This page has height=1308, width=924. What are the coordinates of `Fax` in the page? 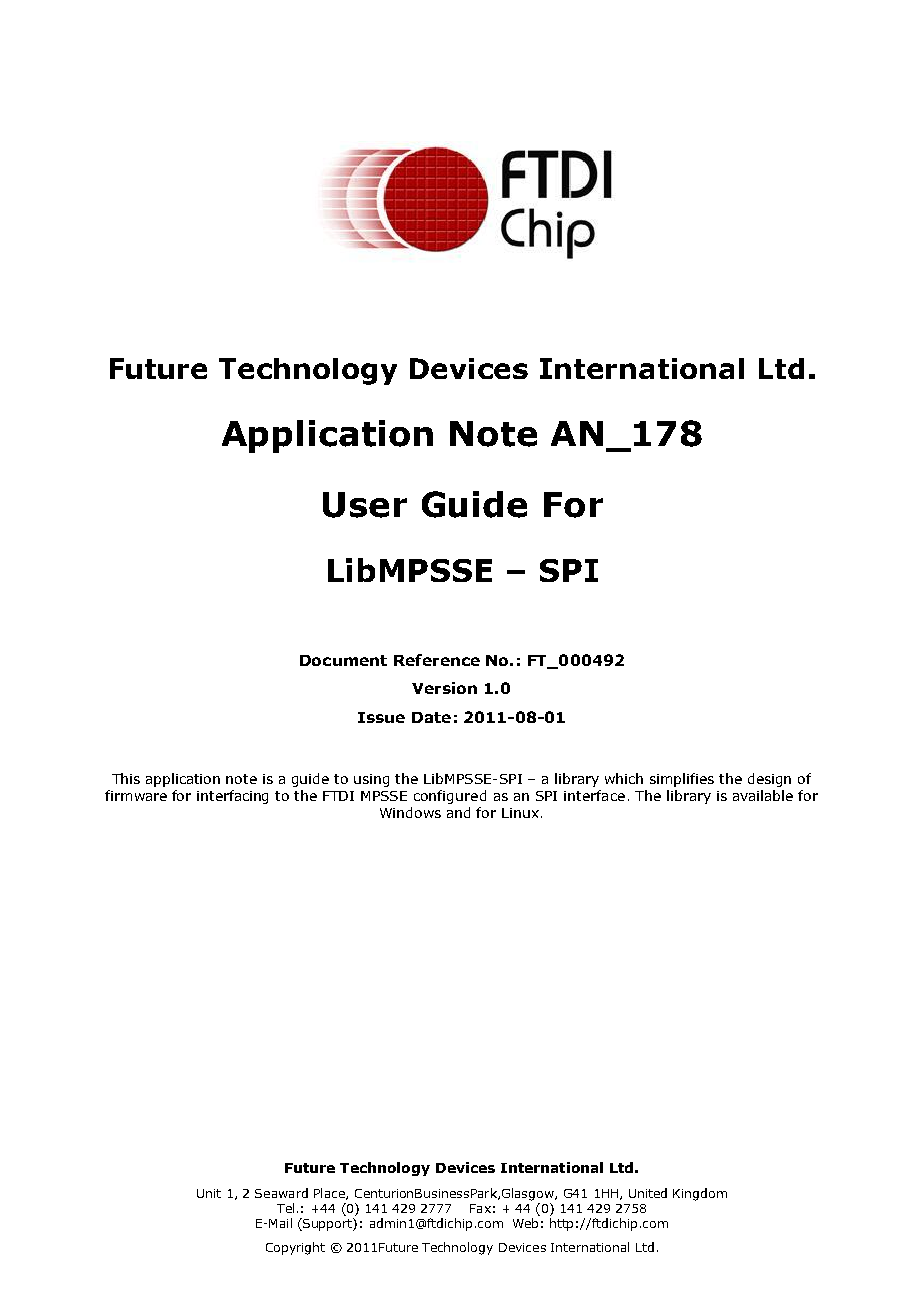 It's located at (480, 1208).
